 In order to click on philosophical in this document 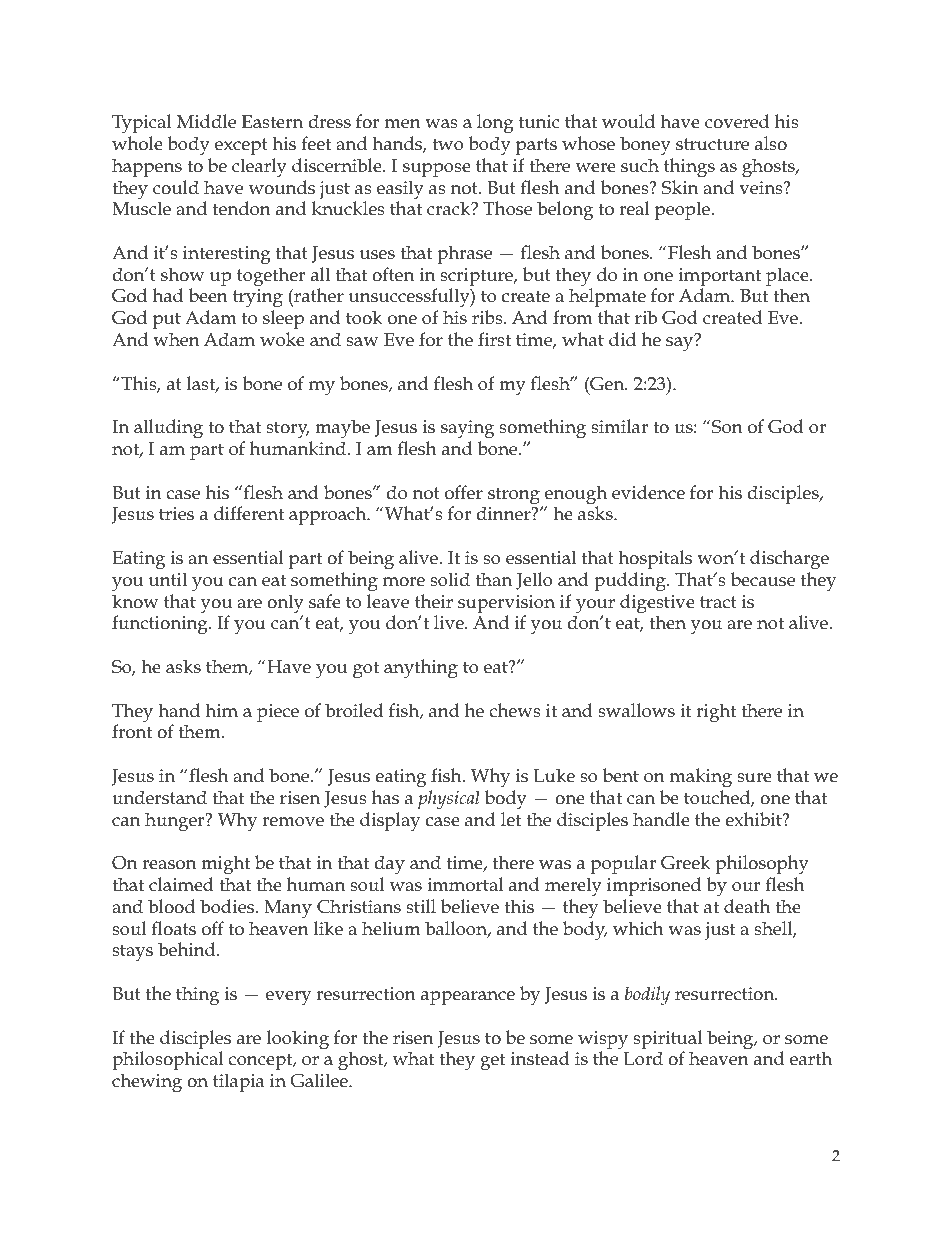, I will do `click(167, 1060)`.
